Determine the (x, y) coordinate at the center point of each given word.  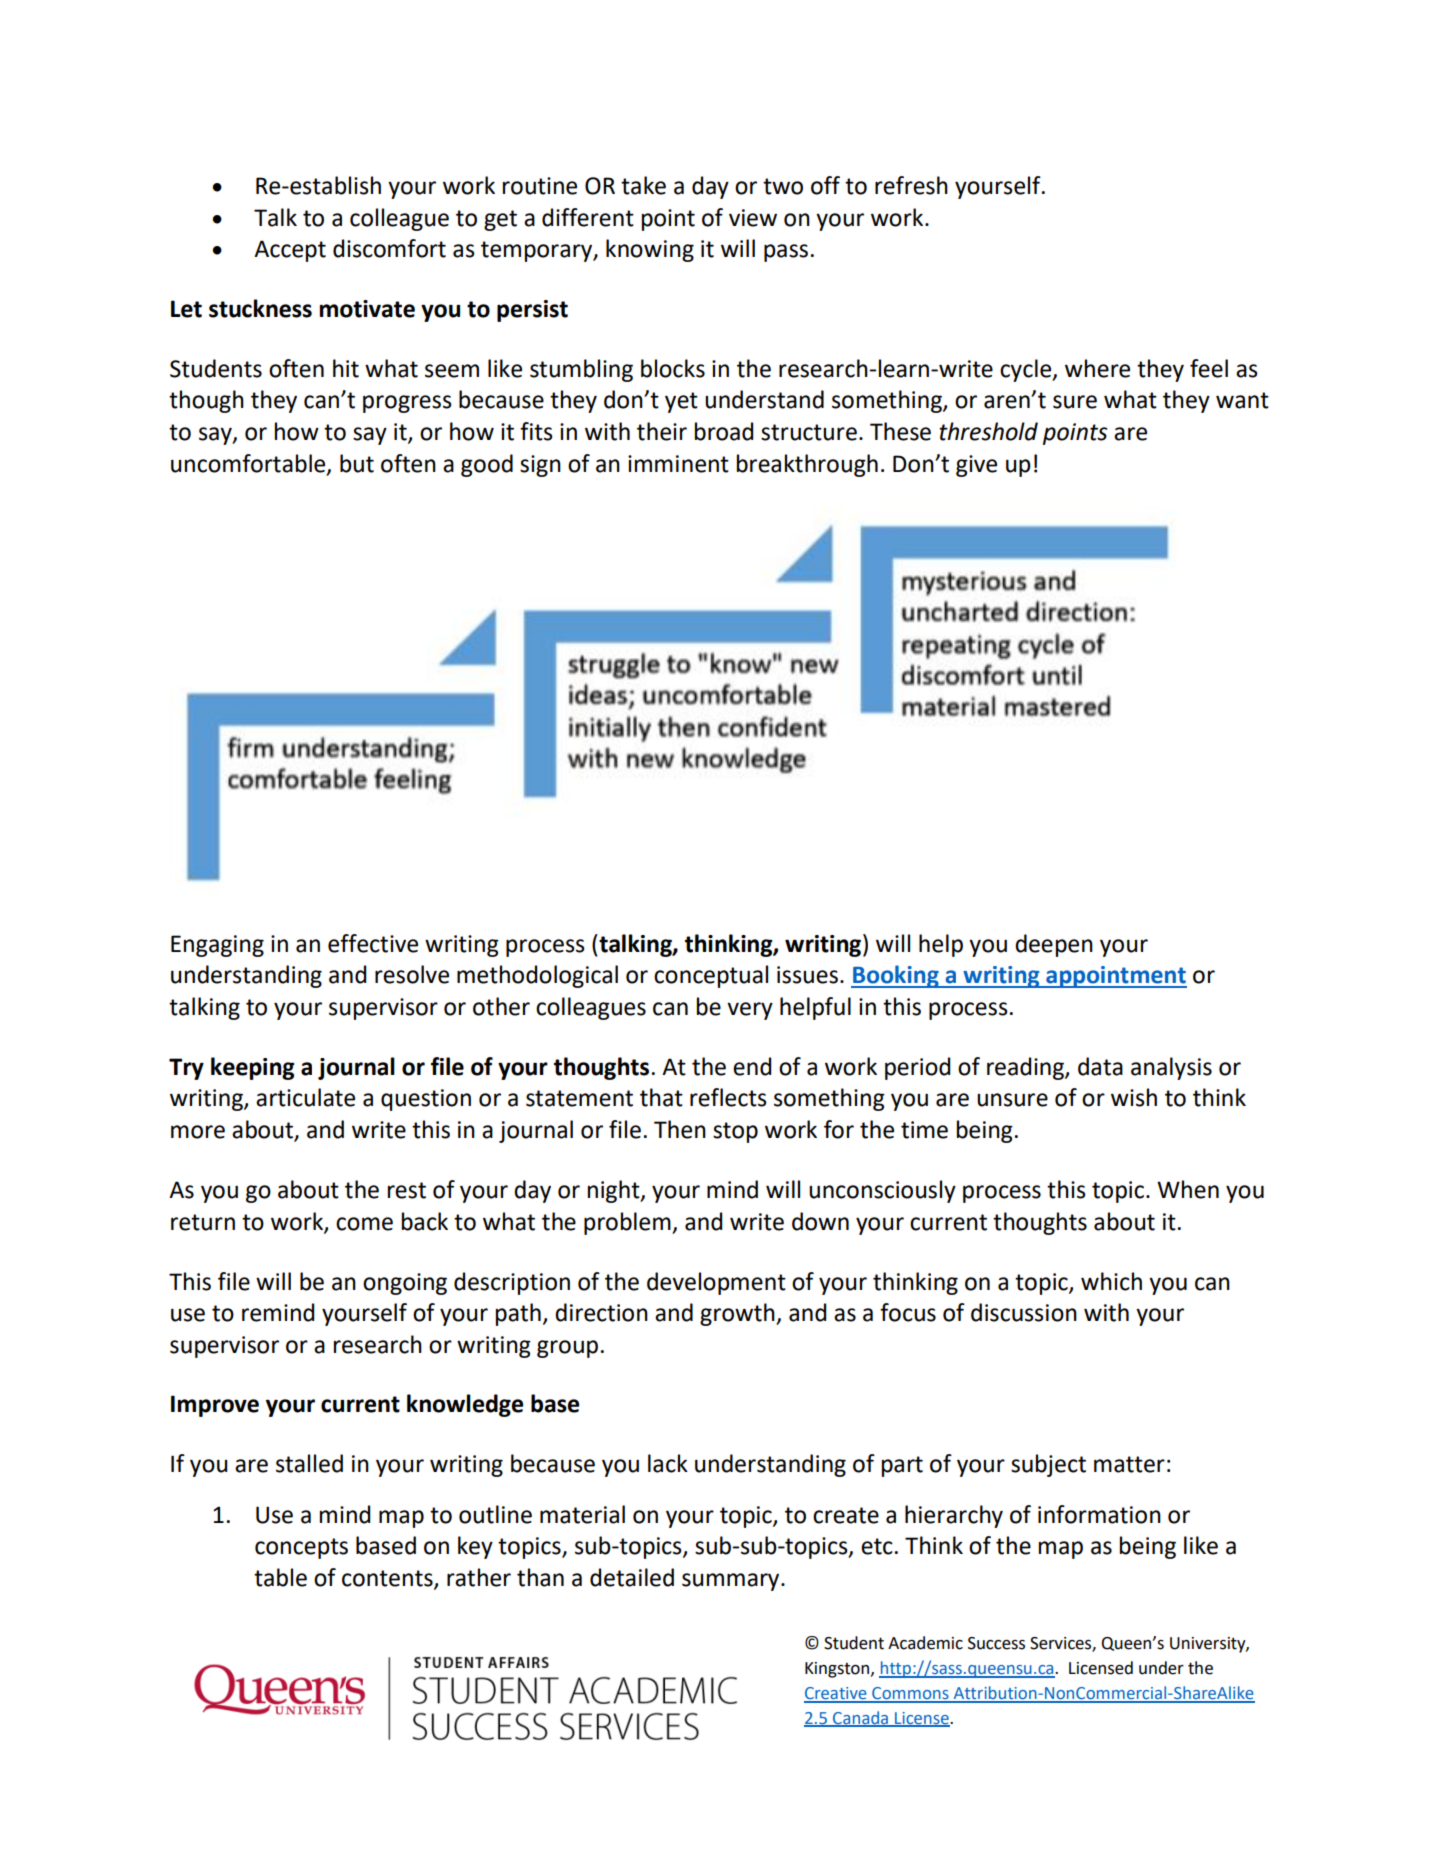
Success (996, 1643)
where (1097, 368)
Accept (290, 251)
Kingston (838, 1670)
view (753, 218)
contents (388, 1579)
